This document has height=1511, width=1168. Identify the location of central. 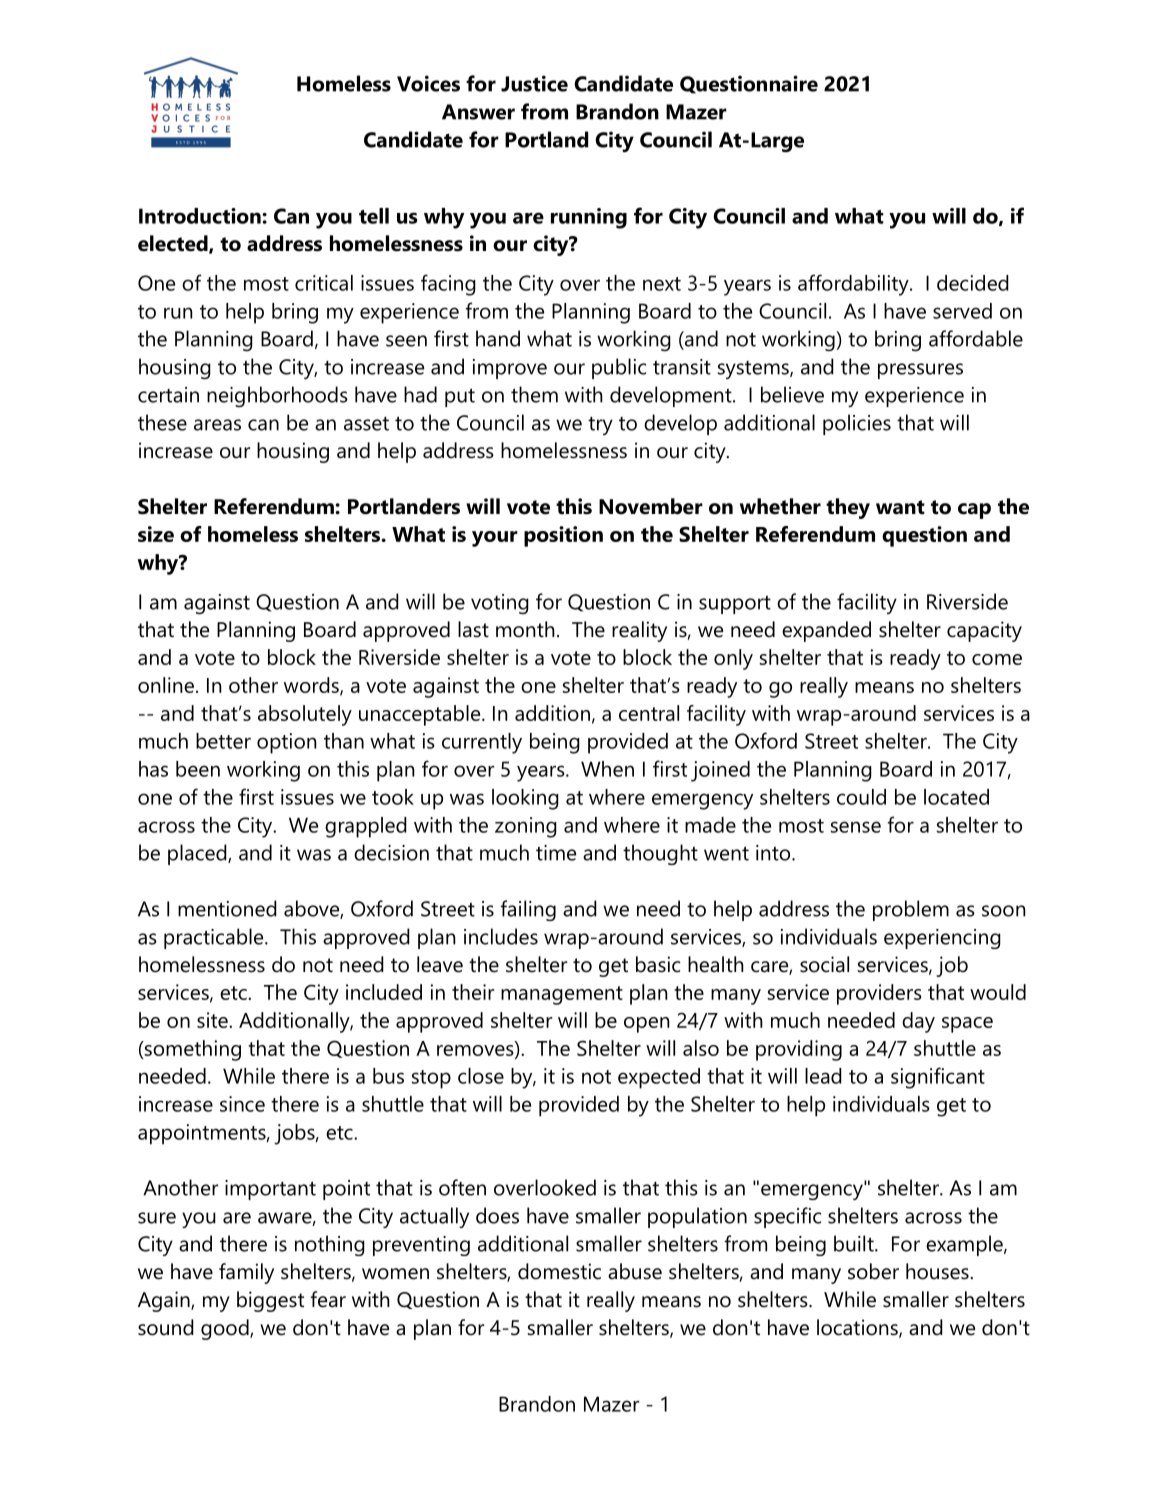
(649, 713).
